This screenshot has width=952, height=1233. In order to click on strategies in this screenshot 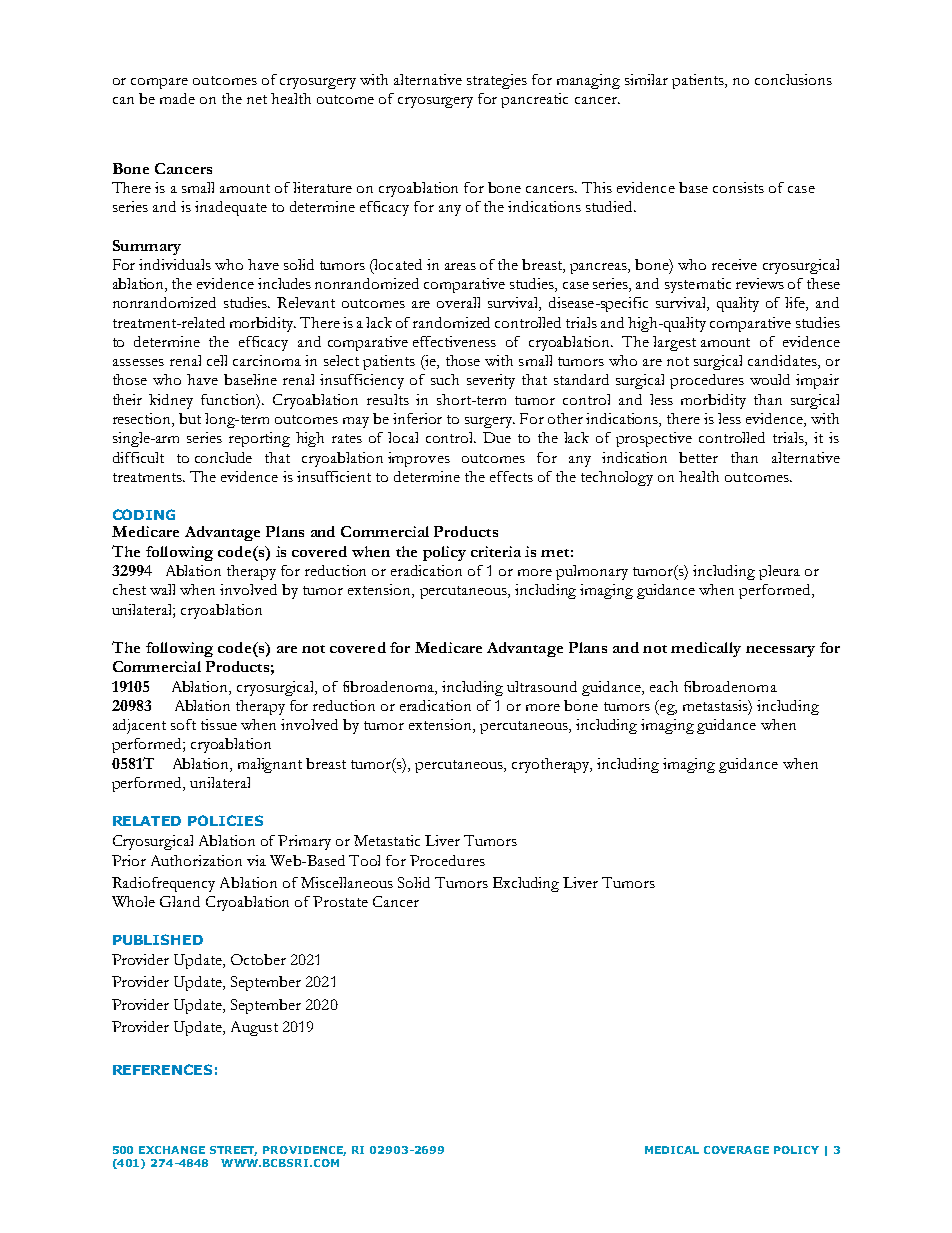, I will do `click(497, 81)`.
